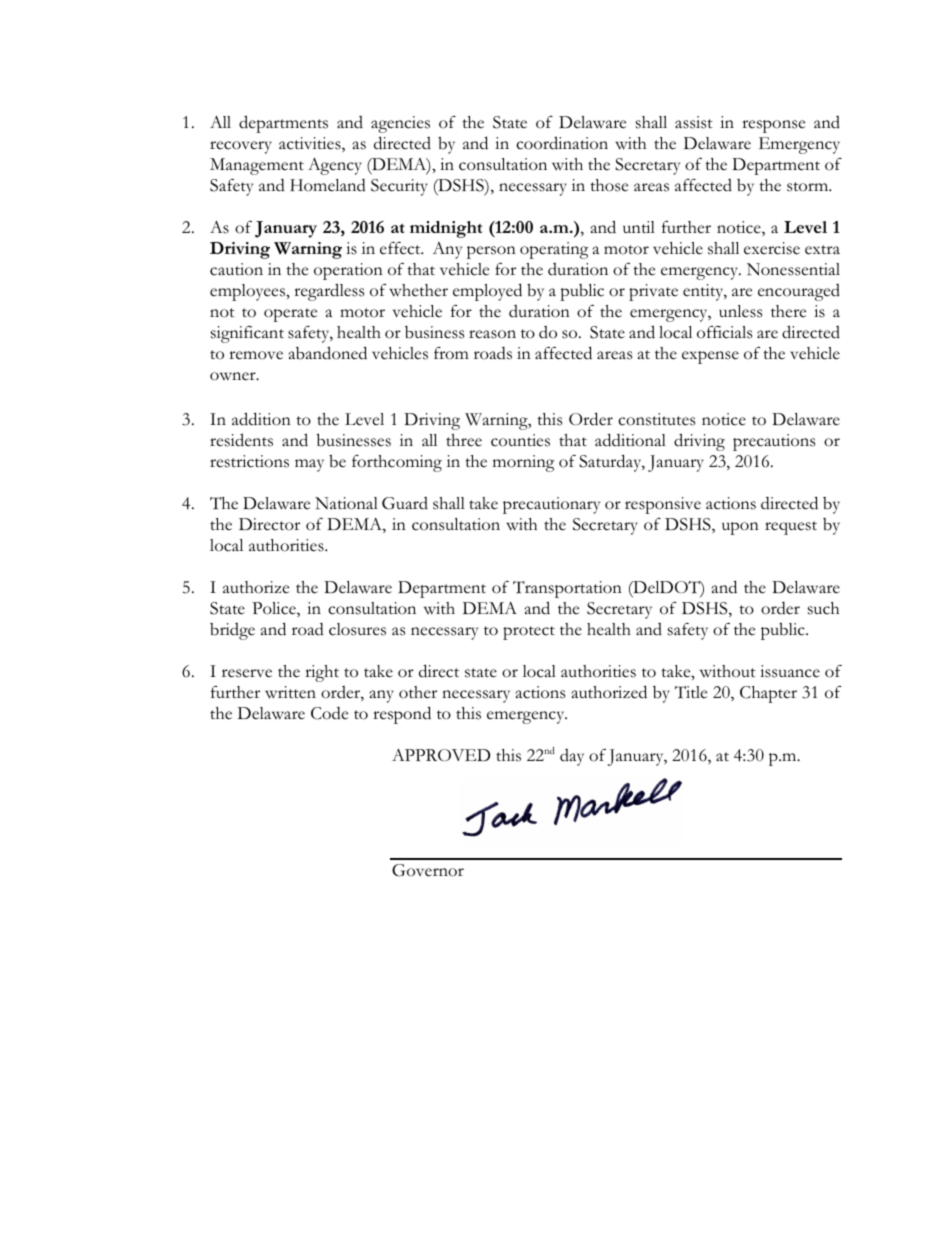 The height and width of the image is (1233, 952). I want to click on Governor, so click(428, 870).
